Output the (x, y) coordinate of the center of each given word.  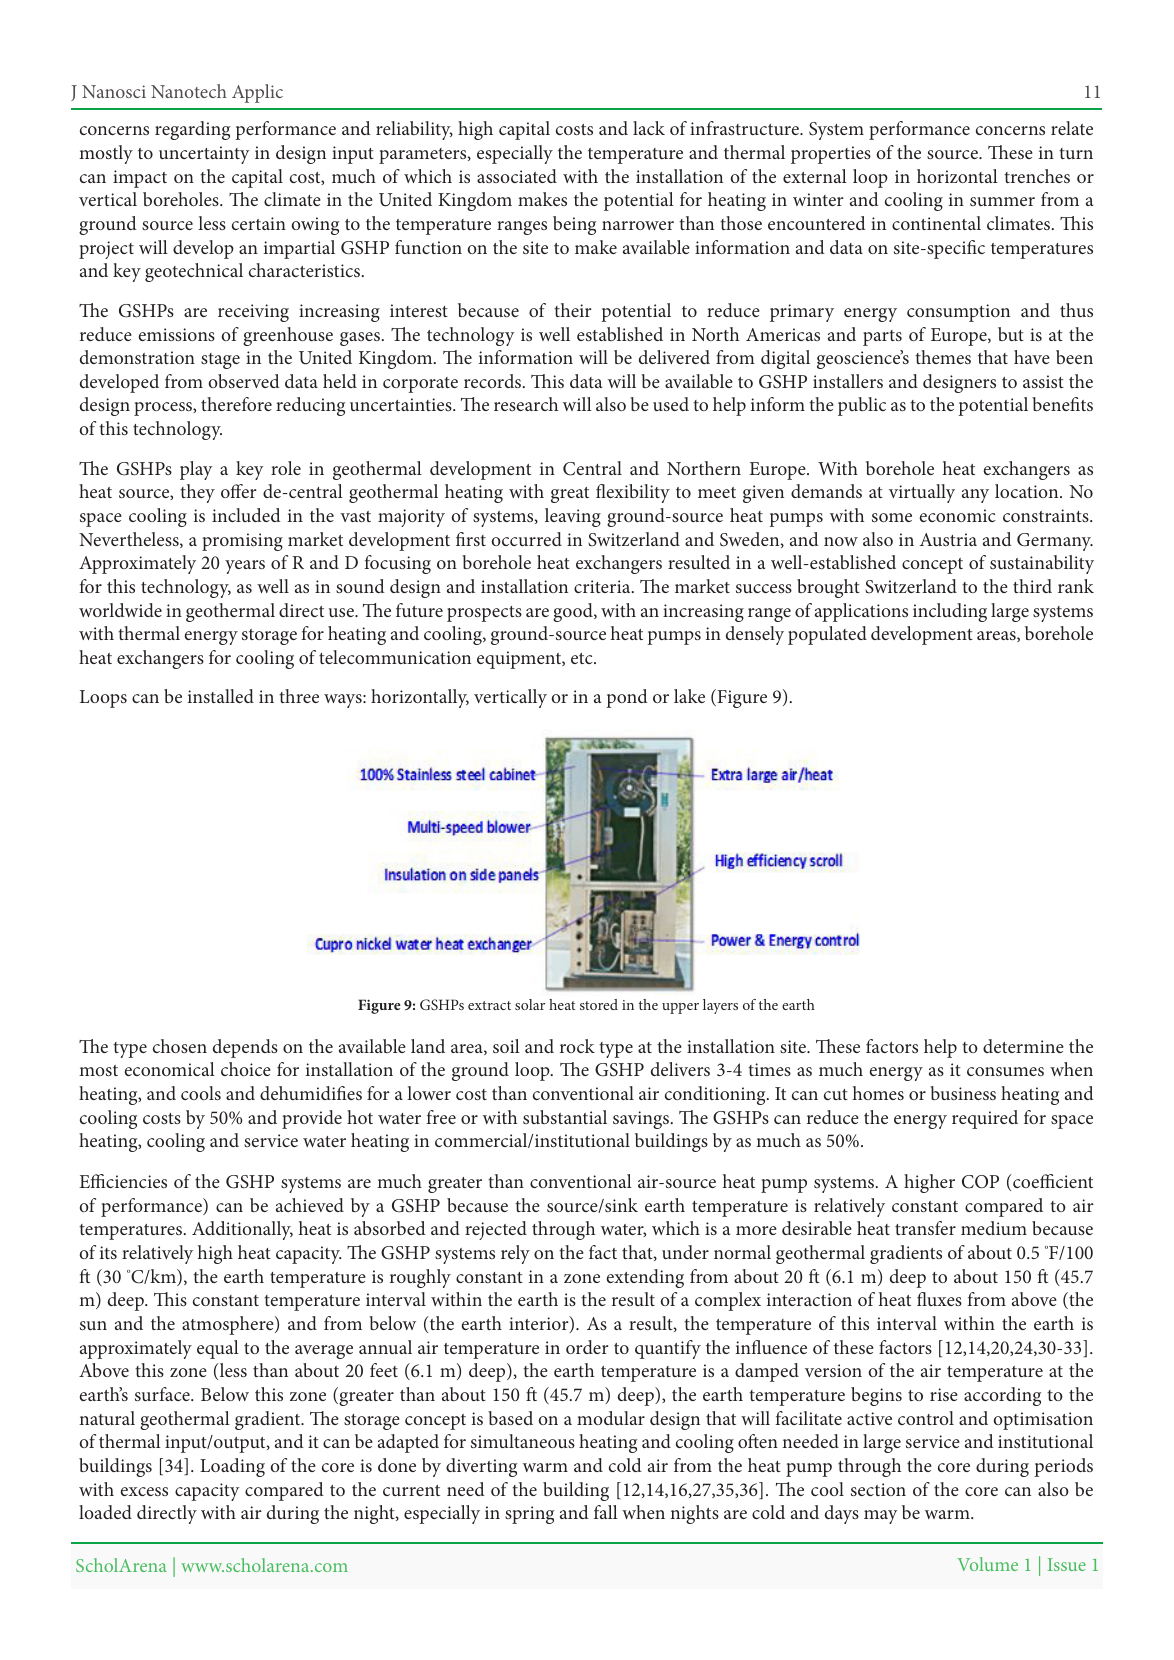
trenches (1037, 176)
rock (577, 1046)
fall (606, 1512)
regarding (192, 130)
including (950, 612)
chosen (180, 1046)
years (245, 567)
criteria (603, 586)
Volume (987, 1564)
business (963, 1093)
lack (649, 128)
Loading (232, 1467)
